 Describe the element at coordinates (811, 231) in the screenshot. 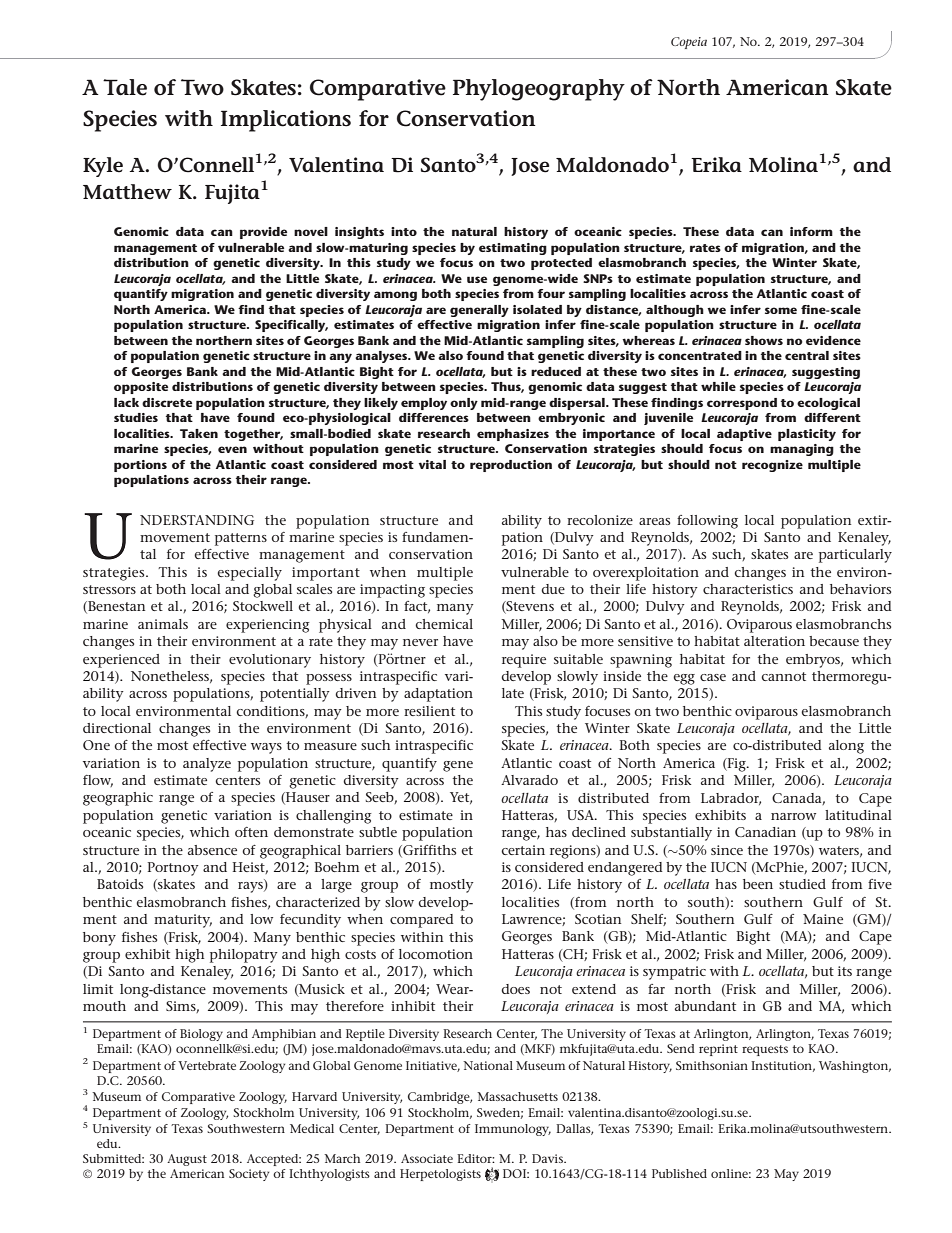

I see `inform` at that location.
